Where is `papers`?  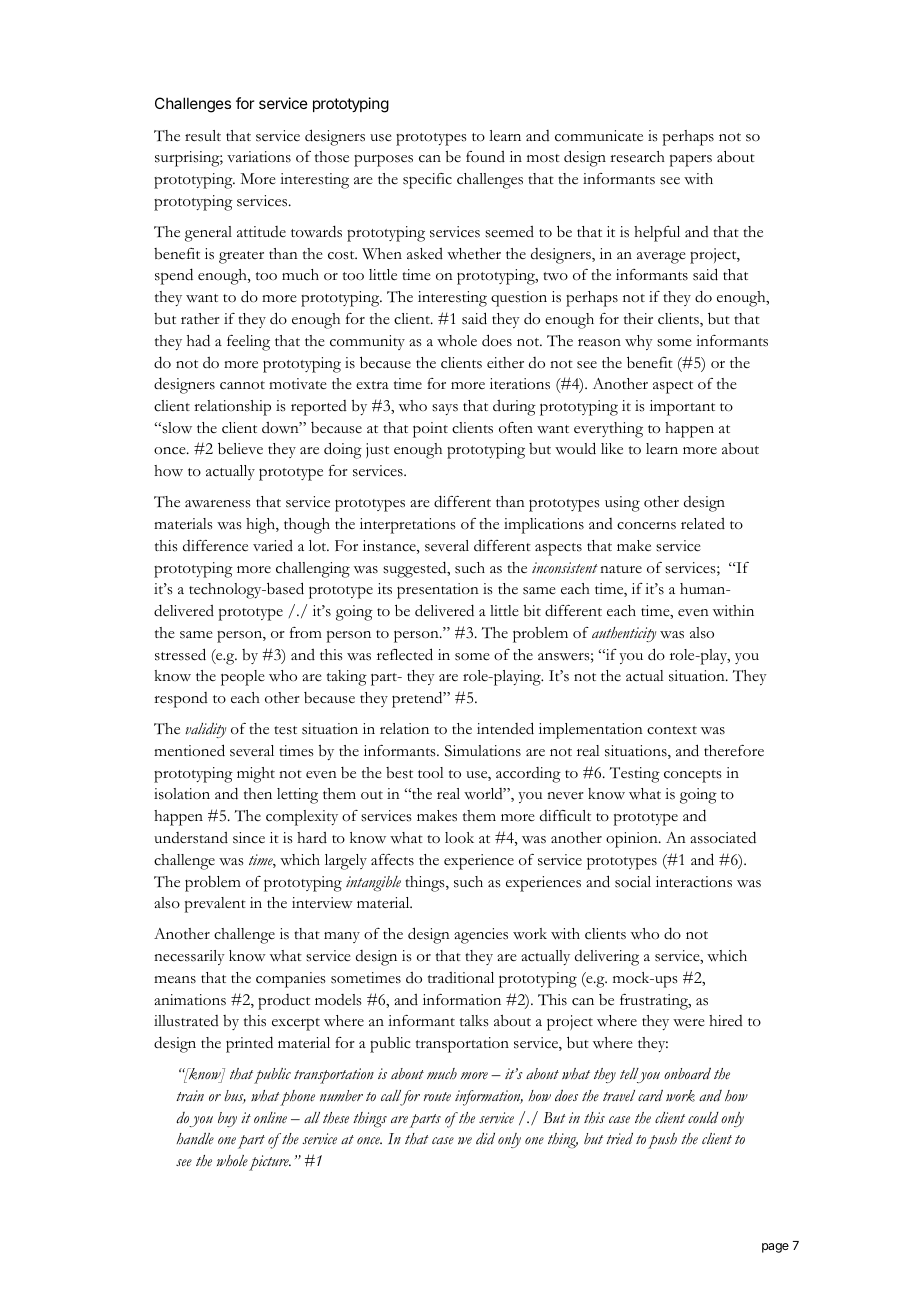 papers is located at coordinates (691, 160).
